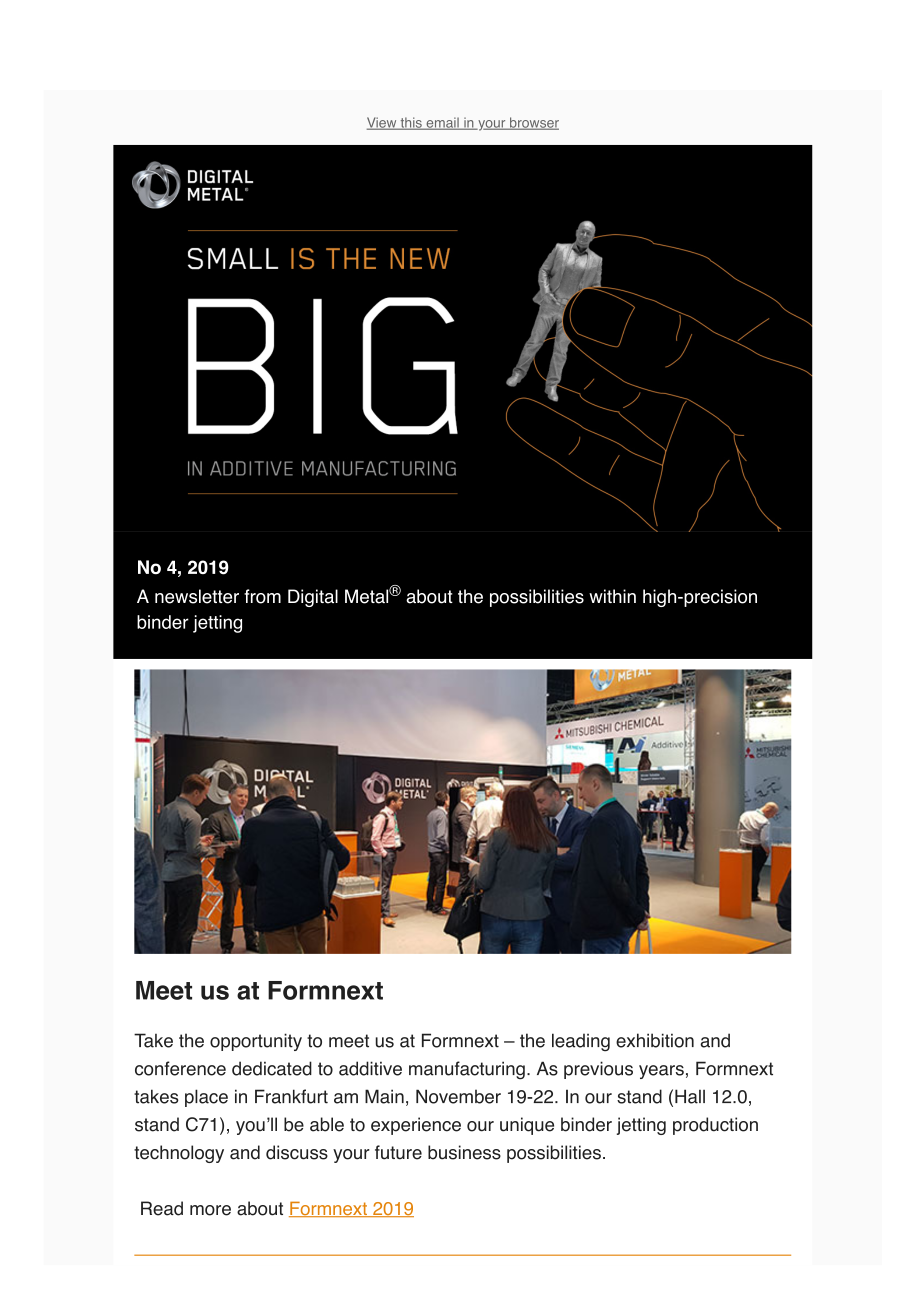 The image size is (924, 1307). Describe the element at coordinates (383, 123) in the screenshot. I see `View` at that location.
